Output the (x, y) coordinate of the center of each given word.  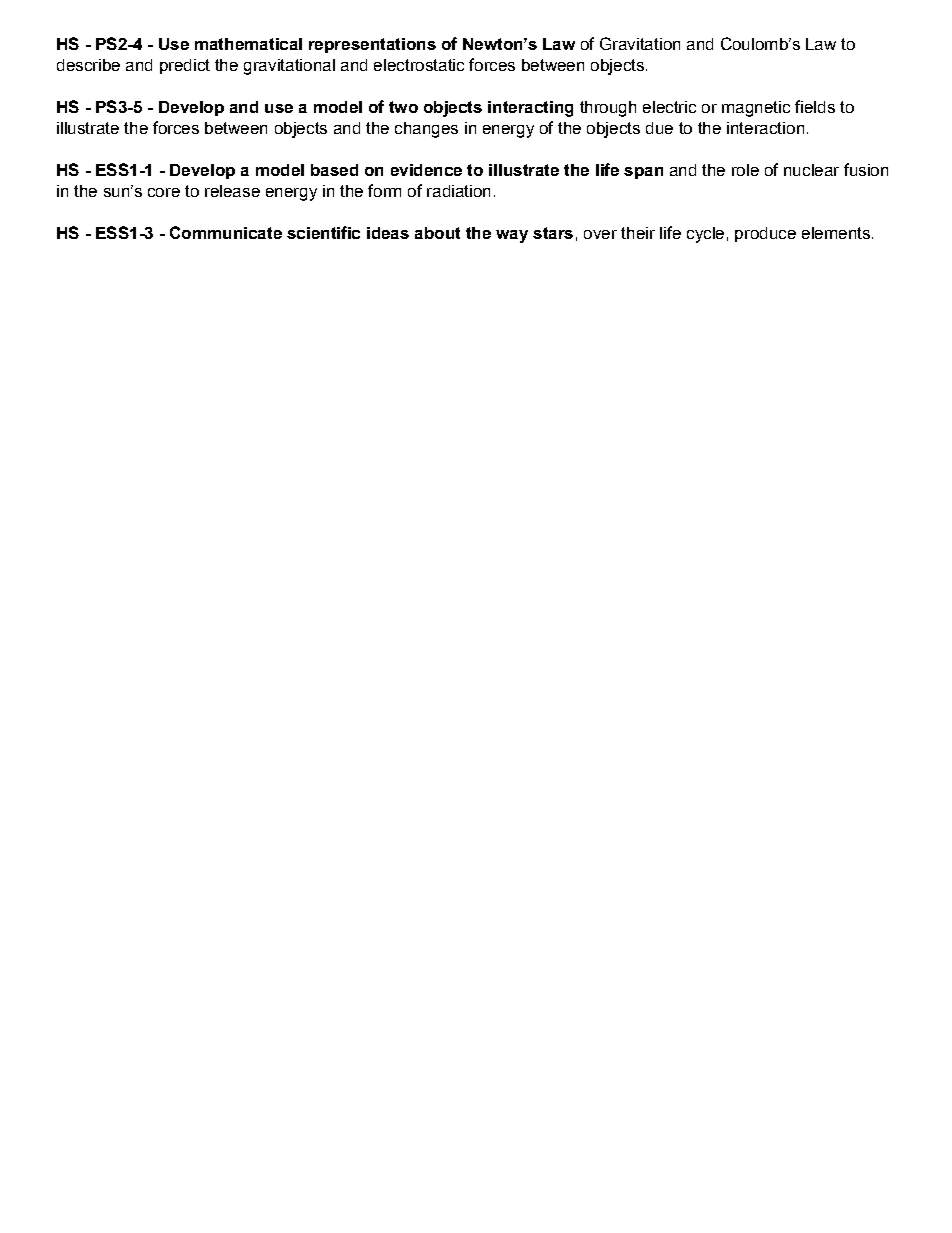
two (403, 107)
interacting (530, 109)
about (437, 233)
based (334, 170)
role (745, 170)
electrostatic (419, 65)
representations (372, 45)
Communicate (226, 232)
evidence (426, 170)
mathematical (248, 44)
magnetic (756, 109)
